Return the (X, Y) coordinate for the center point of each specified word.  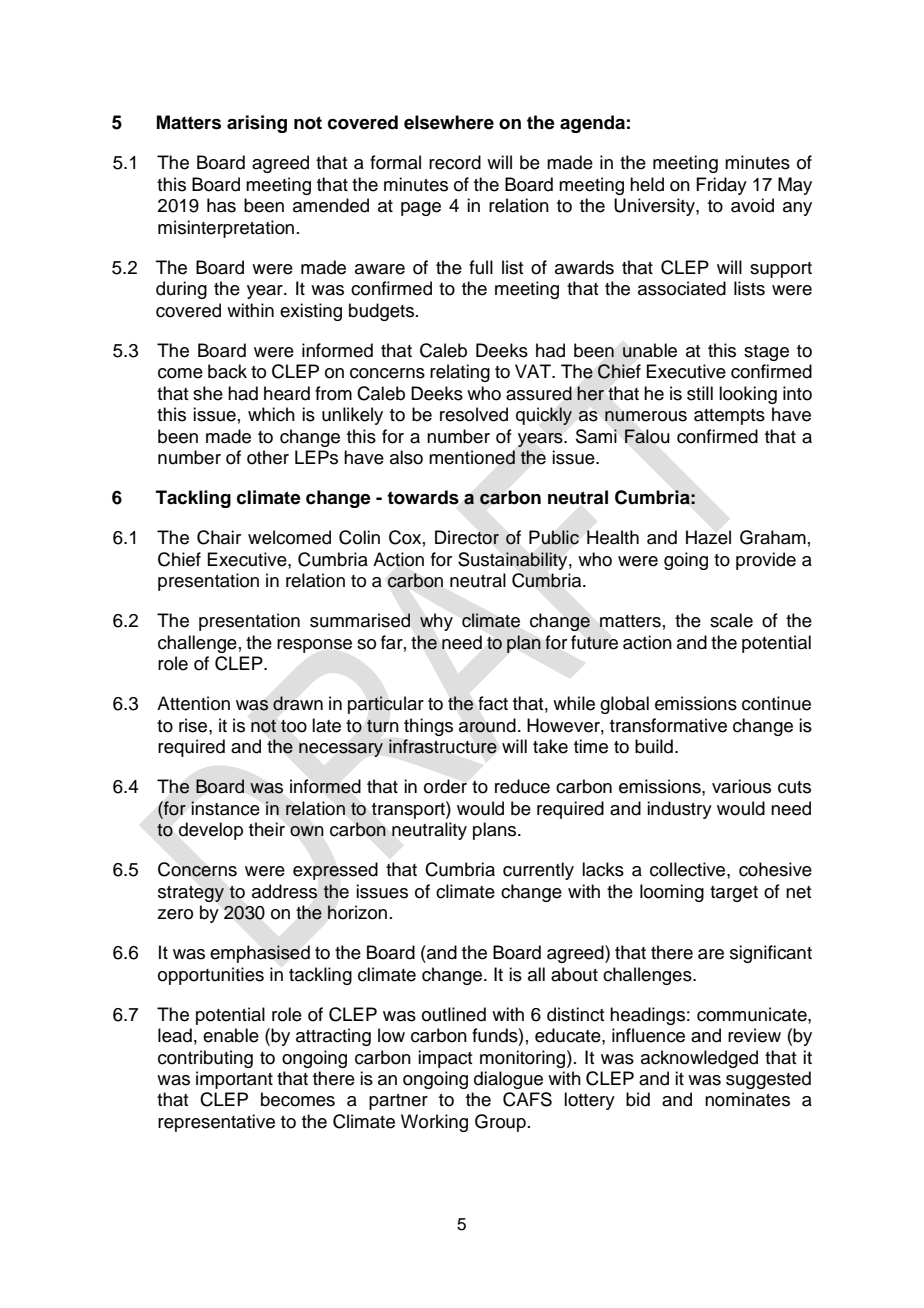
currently (538, 871)
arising (257, 124)
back (227, 371)
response (314, 646)
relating (460, 373)
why (436, 622)
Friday (721, 186)
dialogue (508, 1080)
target (734, 894)
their (267, 829)
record (455, 162)
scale (731, 620)
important (234, 1080)
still (700, 393)
